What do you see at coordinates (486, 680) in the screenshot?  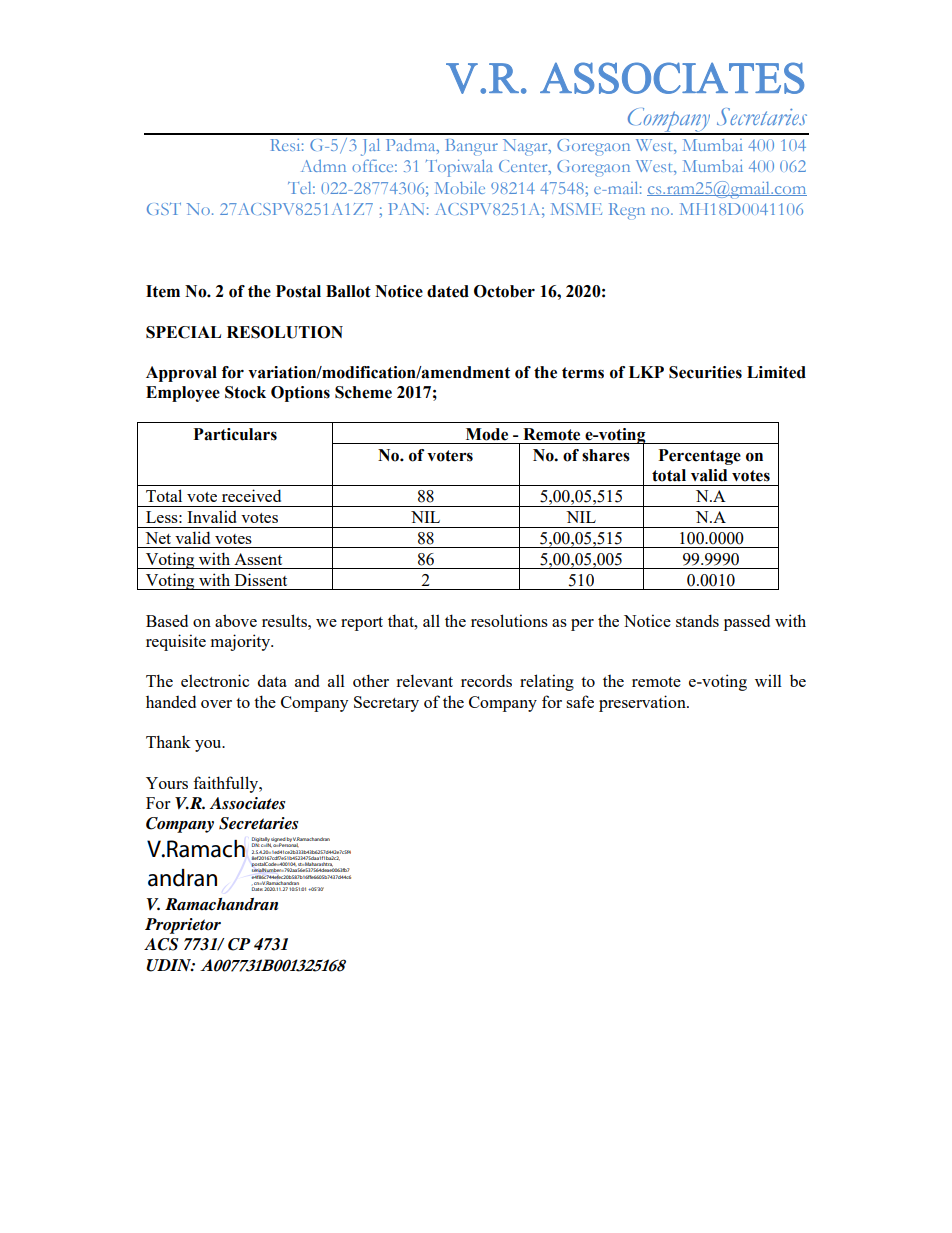 I see `records` at bounding box center [486, 680].
